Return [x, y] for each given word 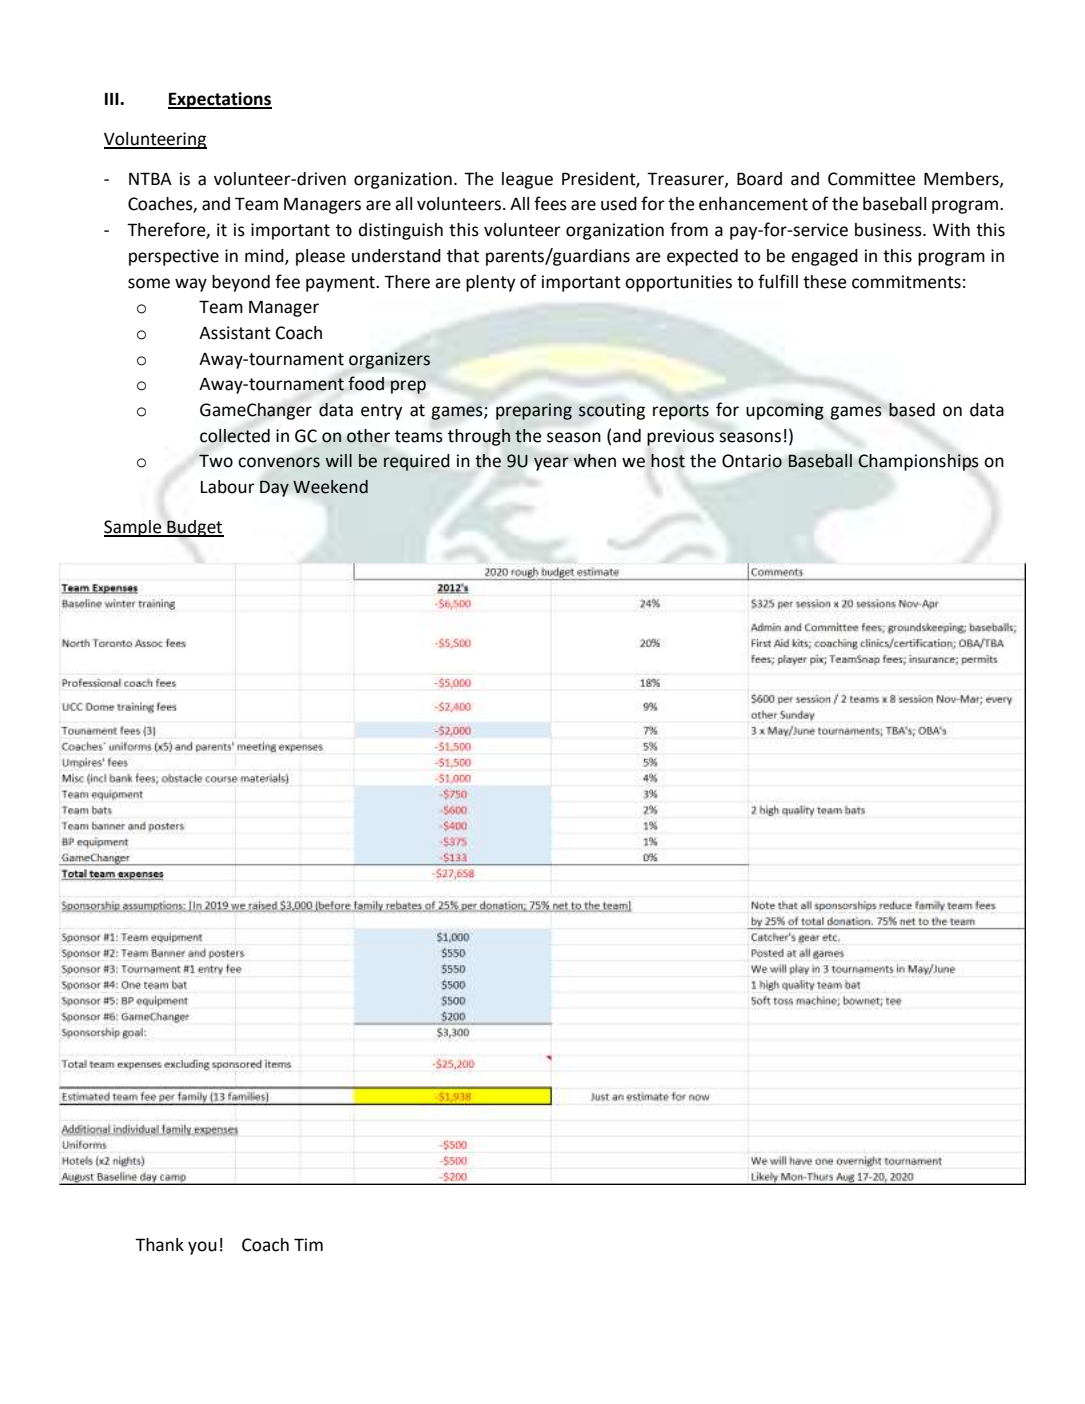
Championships [918, 462]
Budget [194, 528]
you [202, 1248]
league [527, 180]
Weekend [330, 487]
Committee [872, 179]
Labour [228, 487]
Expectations [220, 100]
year [551, 464]
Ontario [752, 461]
